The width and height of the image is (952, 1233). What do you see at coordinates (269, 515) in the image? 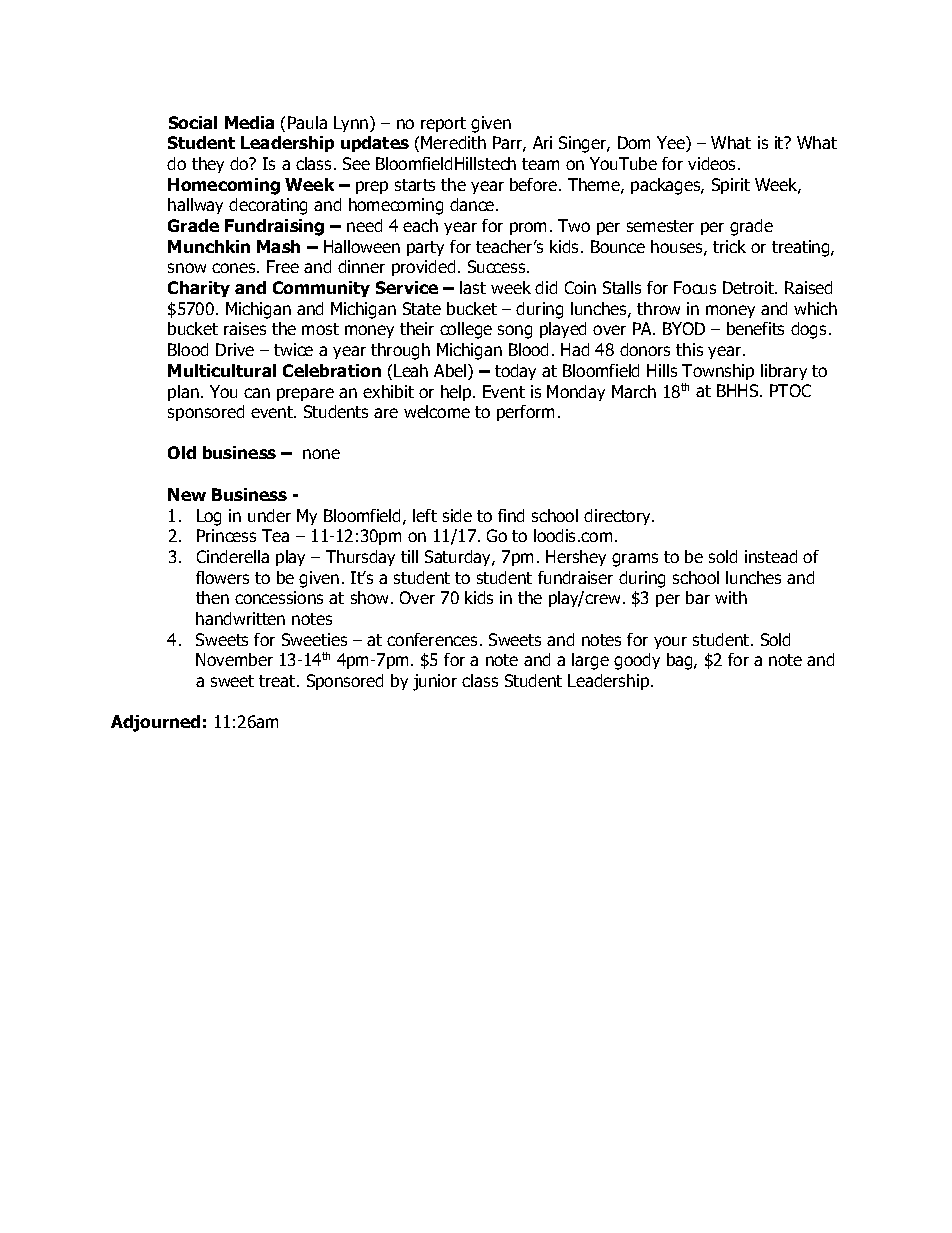
I see `under` at bounding box center [269, 515].
